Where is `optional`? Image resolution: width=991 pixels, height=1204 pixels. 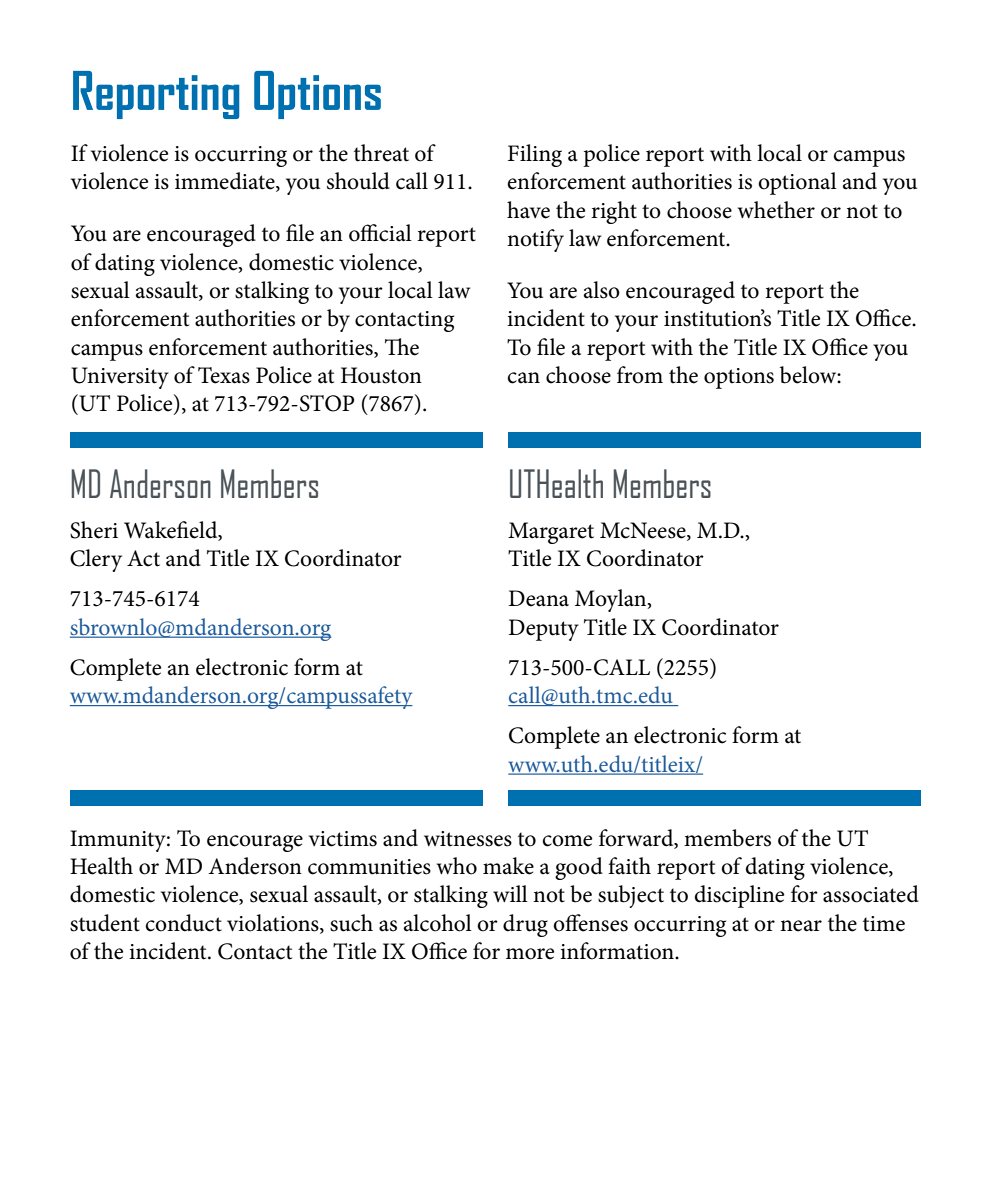
optional is located at coordinates (797, 183).
